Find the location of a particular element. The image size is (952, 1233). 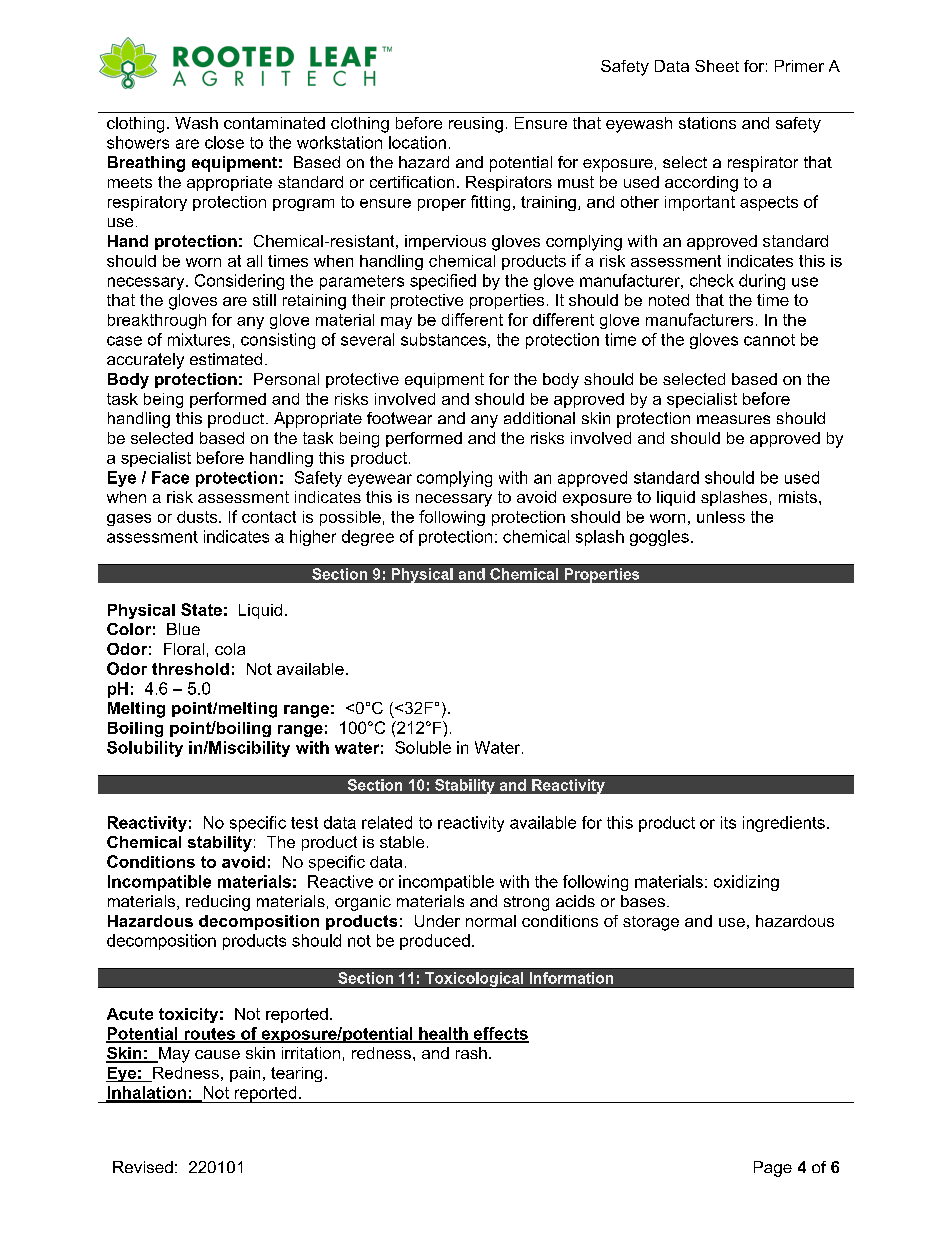

close is located at coordinates (224, 142).
